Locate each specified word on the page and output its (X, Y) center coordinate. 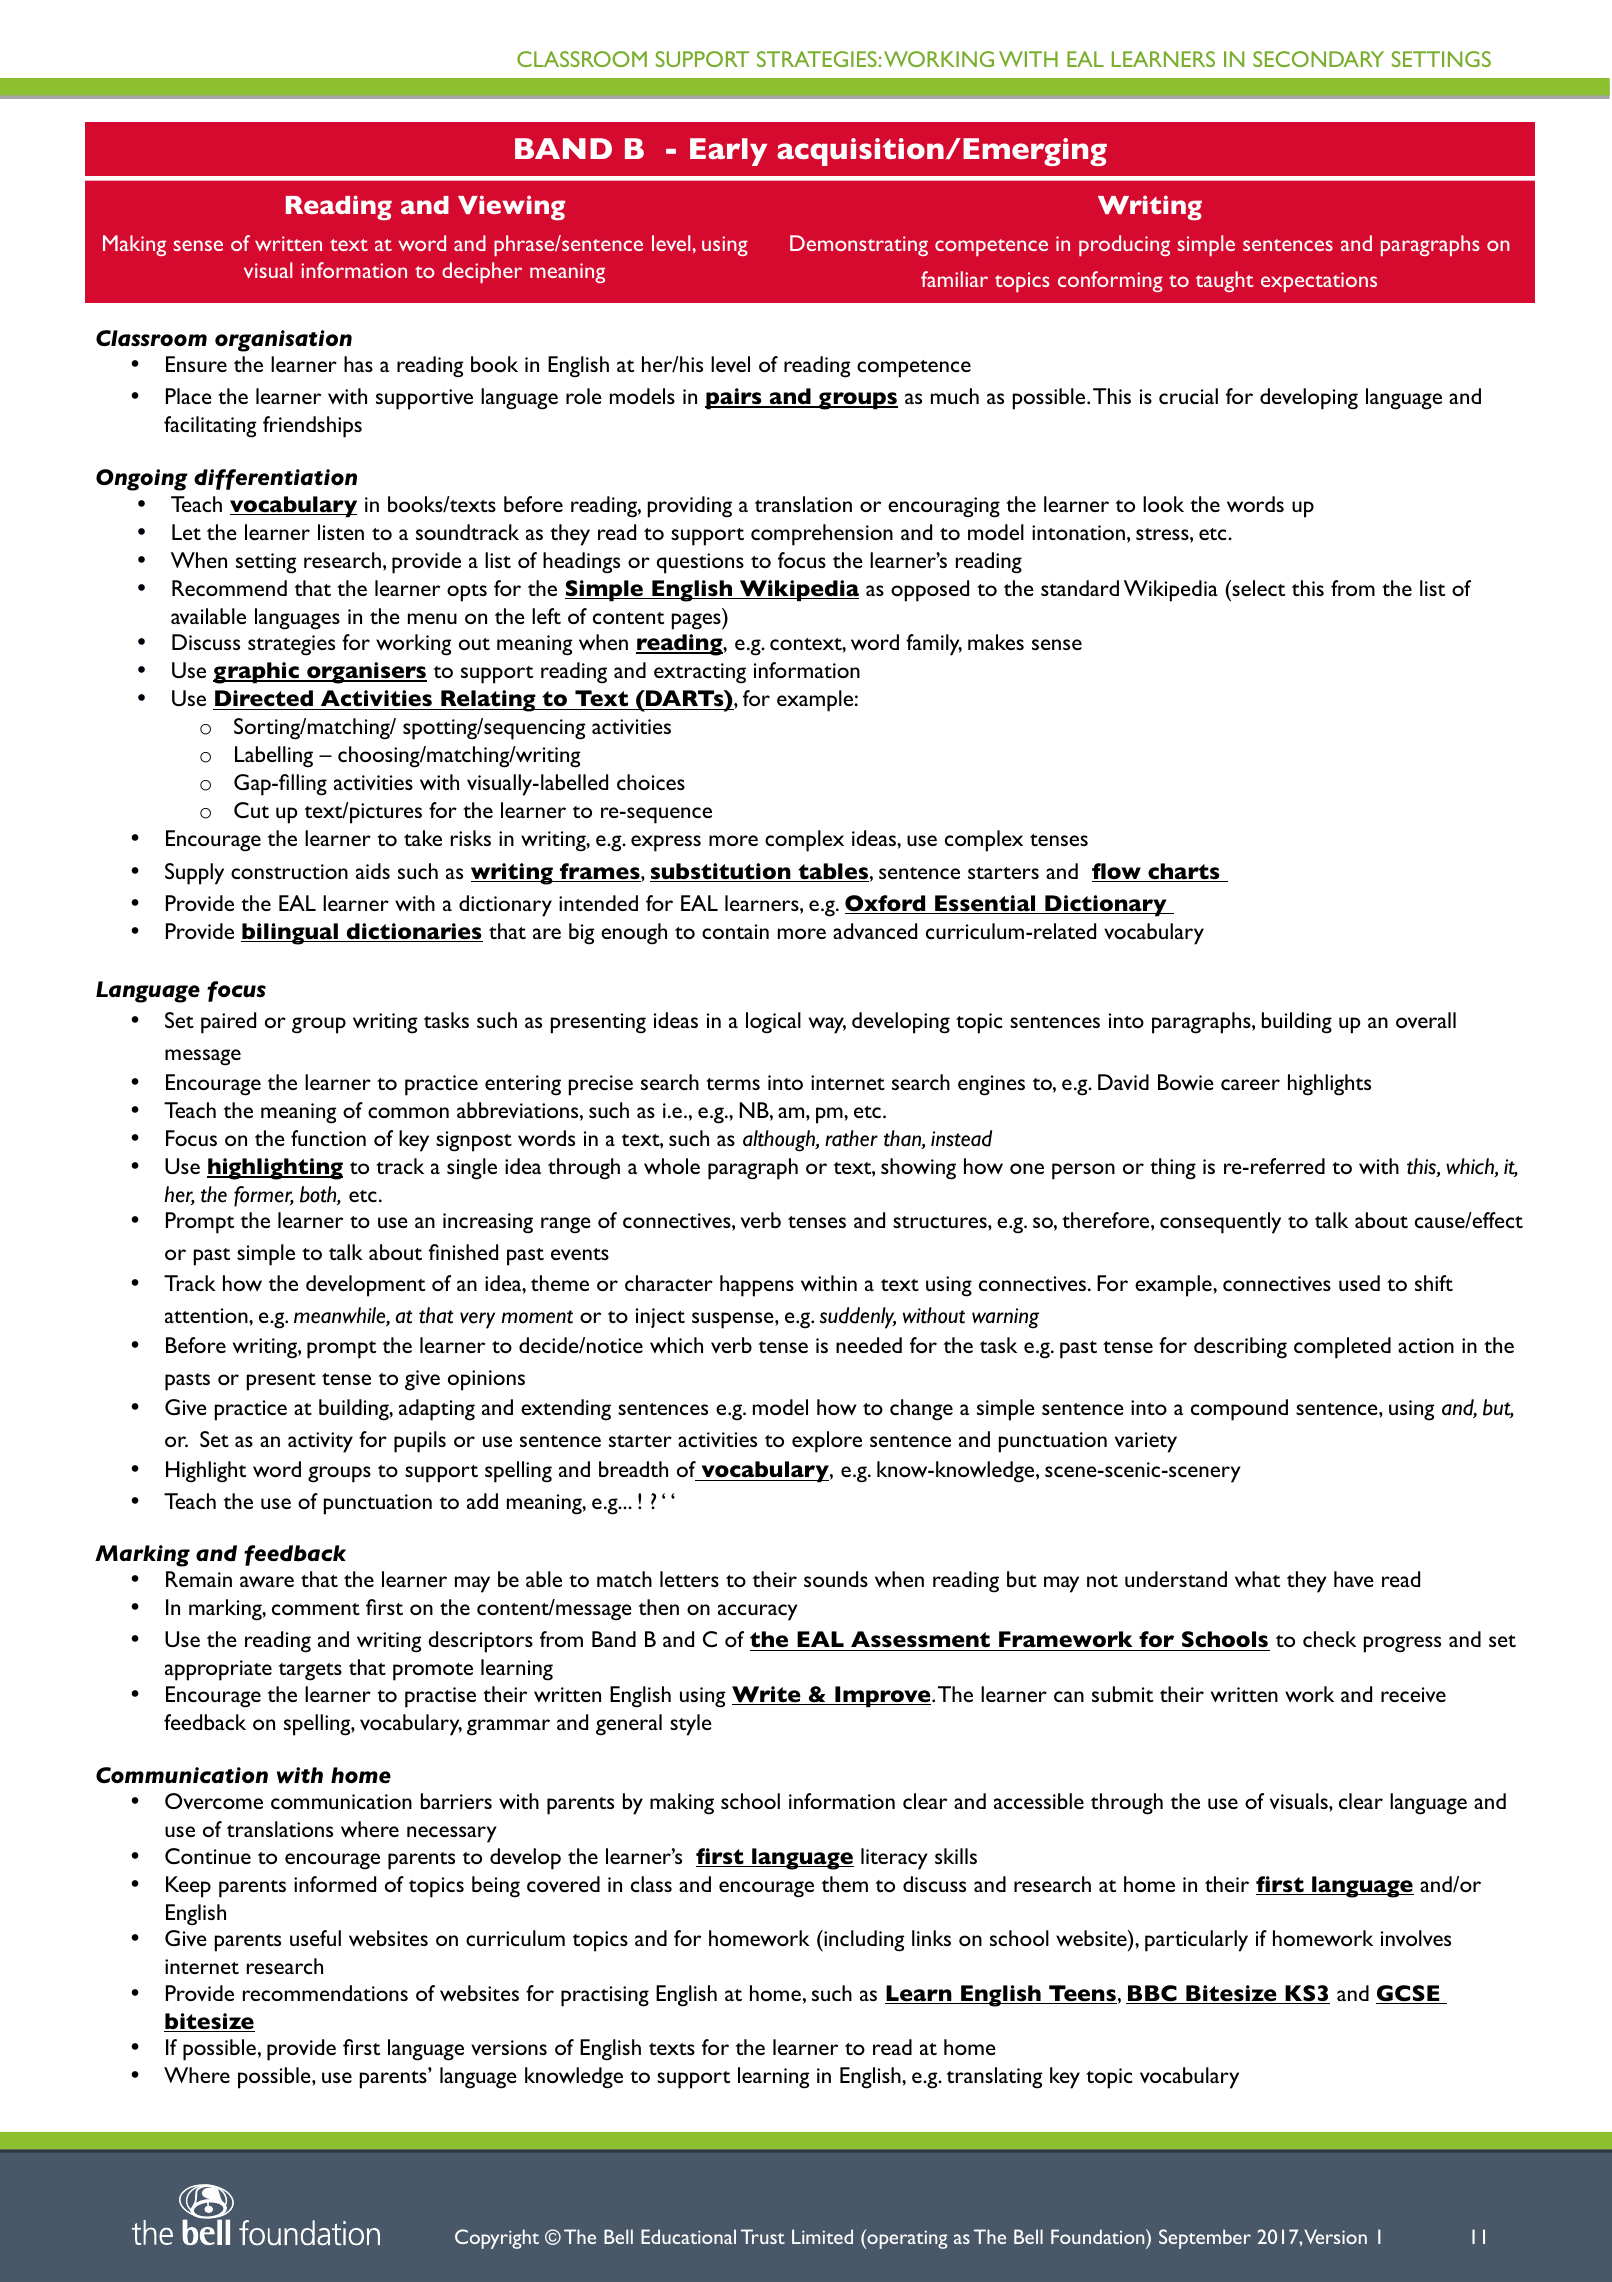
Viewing (511, 207)
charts (1184, 872)
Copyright (497, 2239)
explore (827, 1442)
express (666, 843)
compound (1239, 1410)
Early (728, 152)
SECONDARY (1318, 59)
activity (320, 1442)
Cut (251, 810)
